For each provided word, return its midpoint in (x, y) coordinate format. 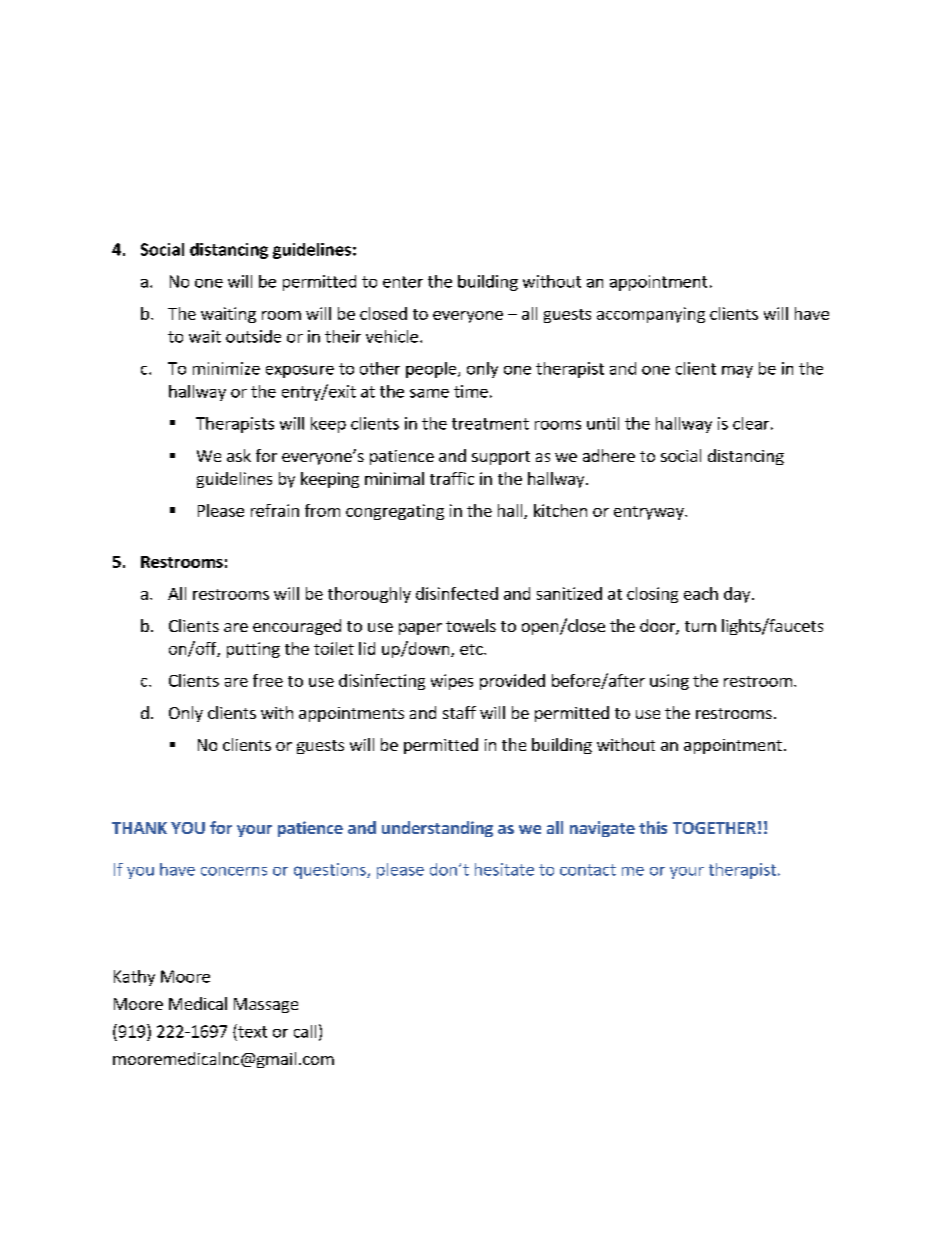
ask (239, 455)
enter (403, 282)
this (653, 827)
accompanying (651, 315)
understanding (437, 829)
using (669, 682)
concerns (234, 871)
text (251, 1031)
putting (253, 650)
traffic (452, 478)
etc (472, 649)
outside (253, 336)
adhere (609, 455)
